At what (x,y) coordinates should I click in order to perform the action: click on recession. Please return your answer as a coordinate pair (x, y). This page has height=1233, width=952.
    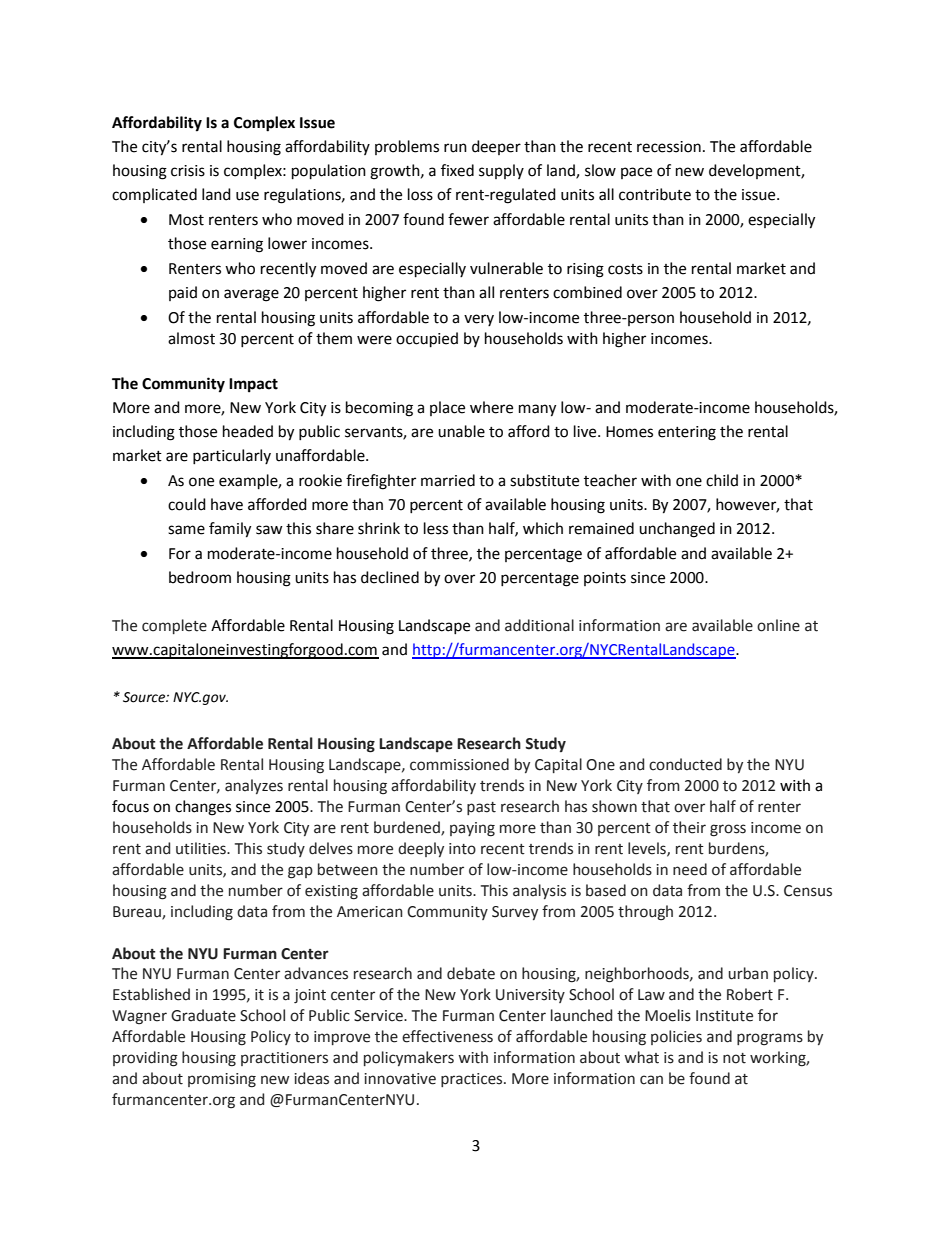
    Looking at the image, I should click on (669, 147).
